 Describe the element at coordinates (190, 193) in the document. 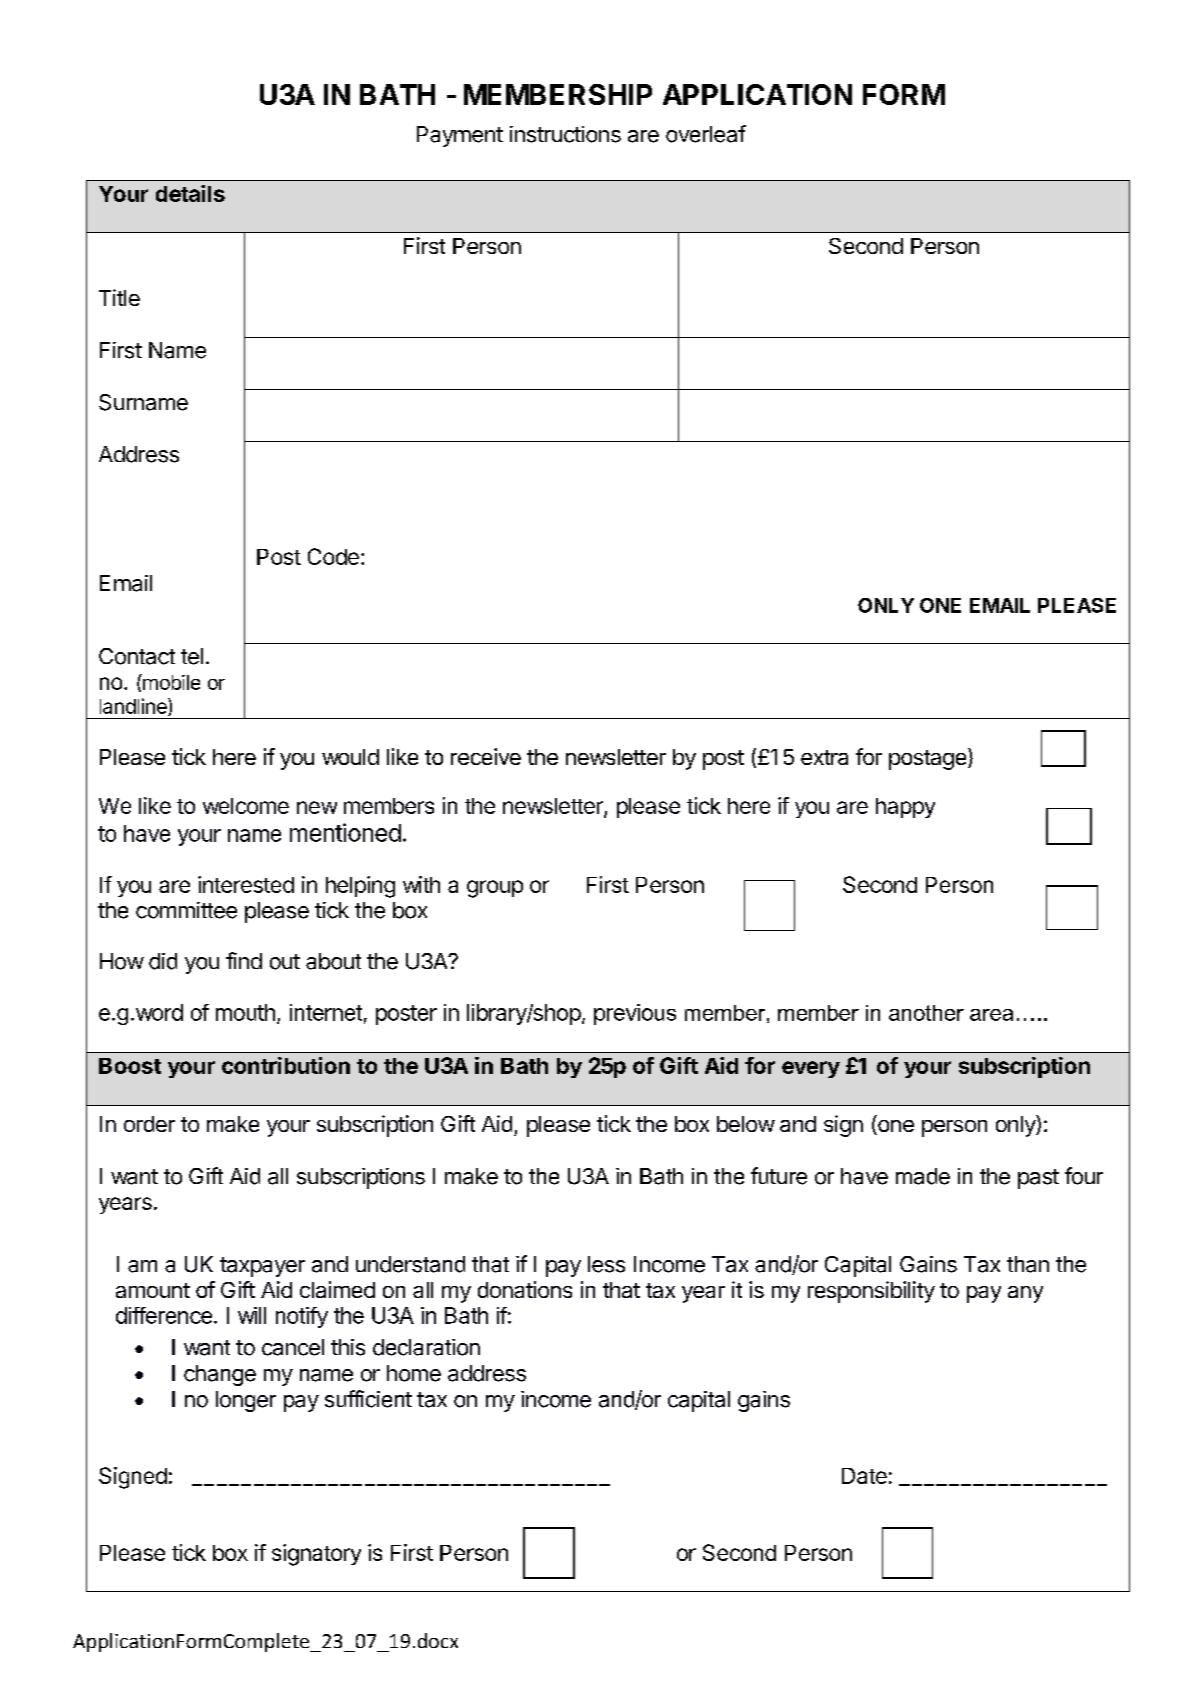

I see `details` at that location.
